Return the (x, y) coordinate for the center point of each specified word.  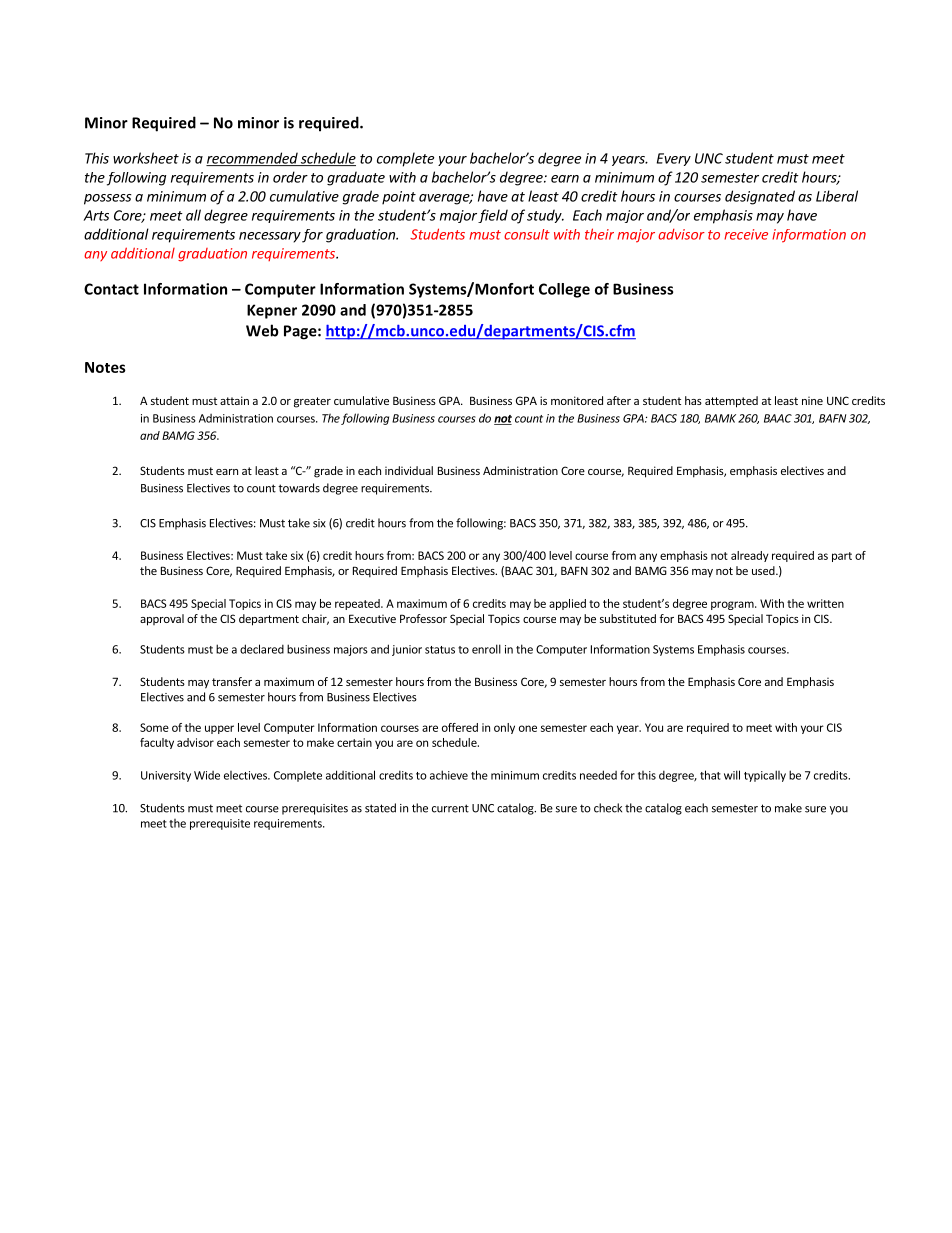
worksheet (146, 158)
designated (760, 197)
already (750, 556)
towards (299, 488)
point (399, 198)
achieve (449, 775)
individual (409, 470)
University (166, 776)
